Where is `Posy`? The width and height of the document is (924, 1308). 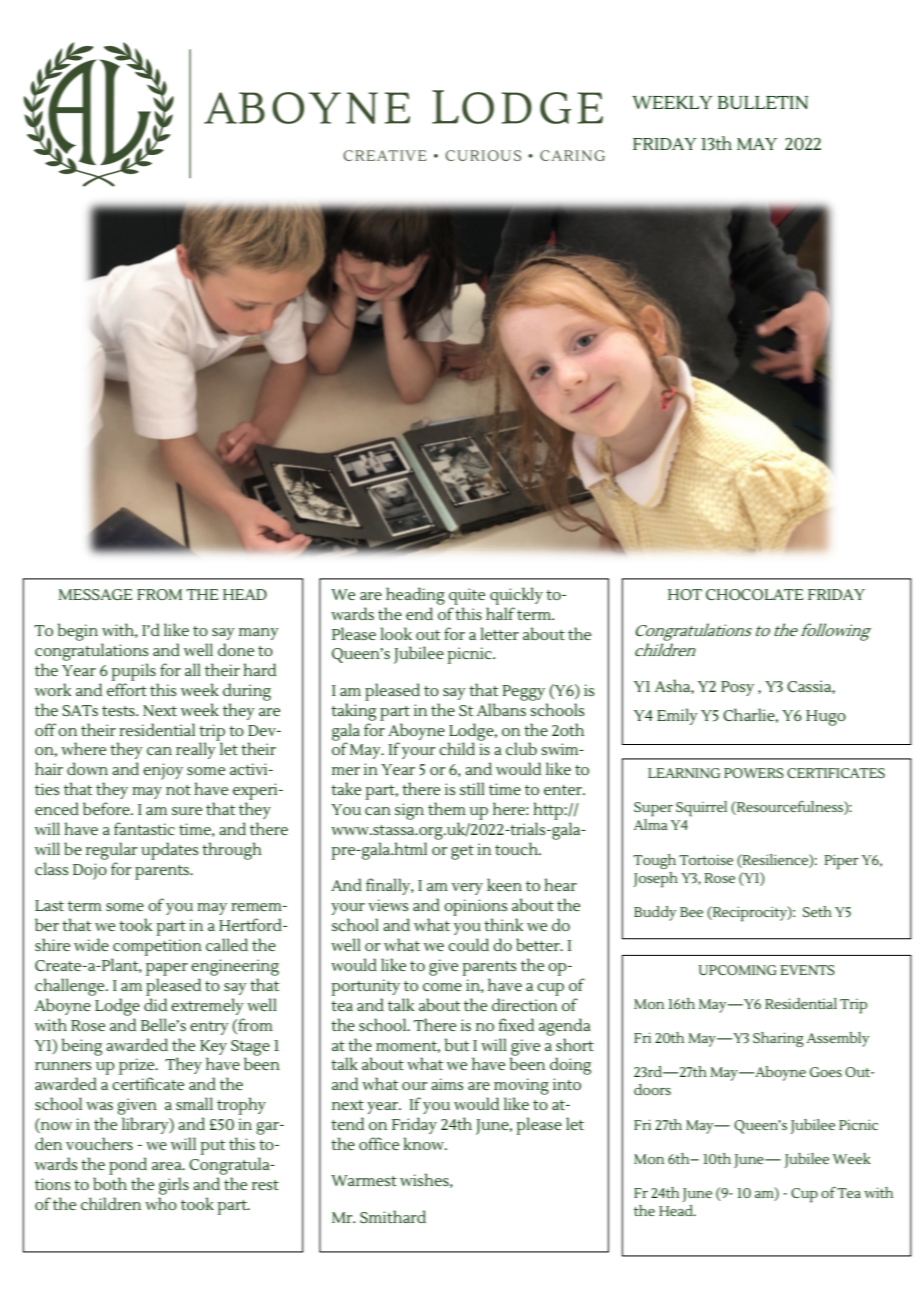
Posy is located at coordinates (737, 688).
